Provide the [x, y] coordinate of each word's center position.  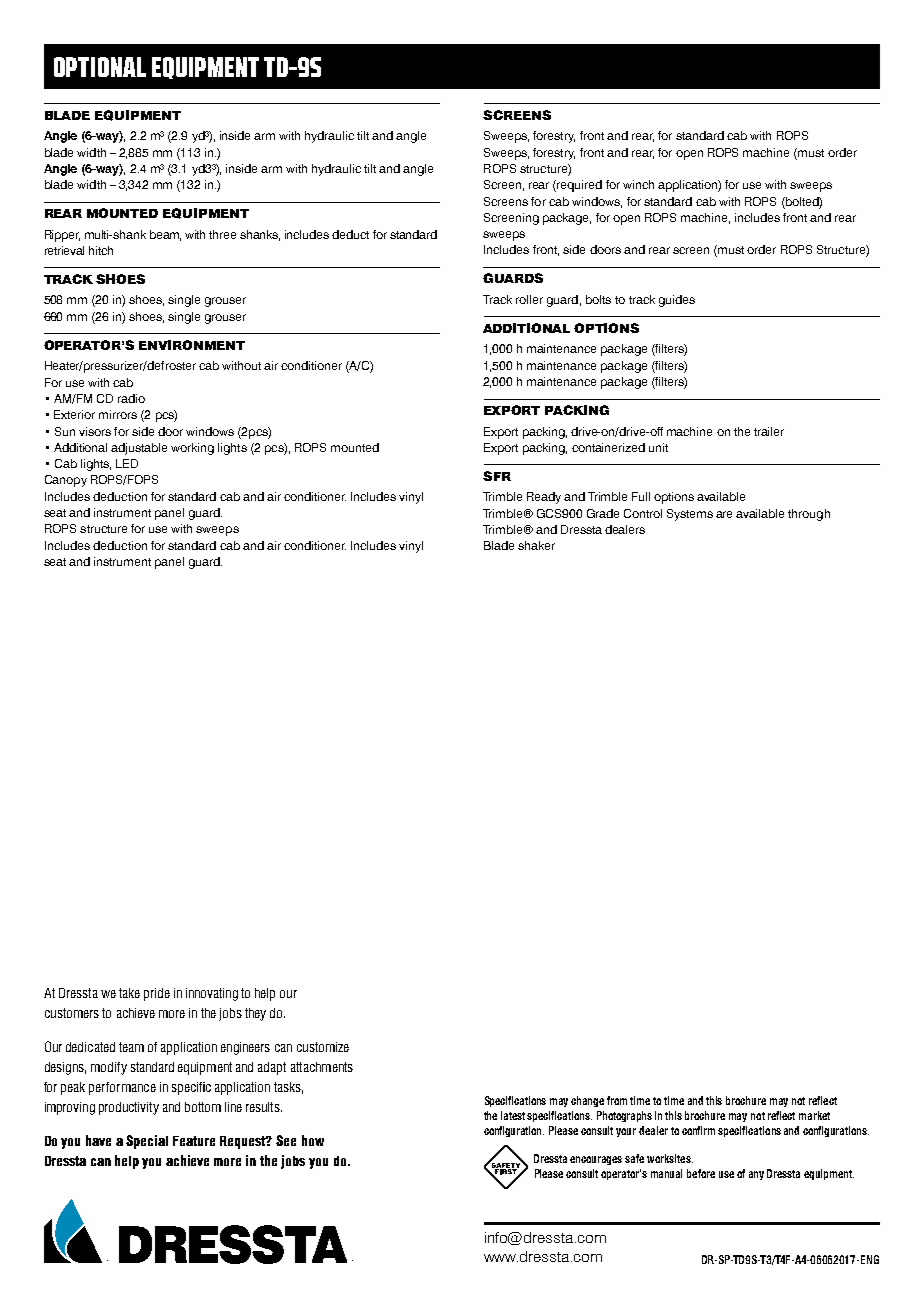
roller [529, 299]
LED [127, 463]
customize [323, 1047]
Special [147, 1142]
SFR [497, 476]
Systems [690, 515]
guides [677, 301]
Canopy [66, 481]
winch [638, 184]
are [724, 514]
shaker [536, 545]
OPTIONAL [100, 67]
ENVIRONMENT [192, 345]
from [617, 1100]
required [579, 186]
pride [157, 994]
